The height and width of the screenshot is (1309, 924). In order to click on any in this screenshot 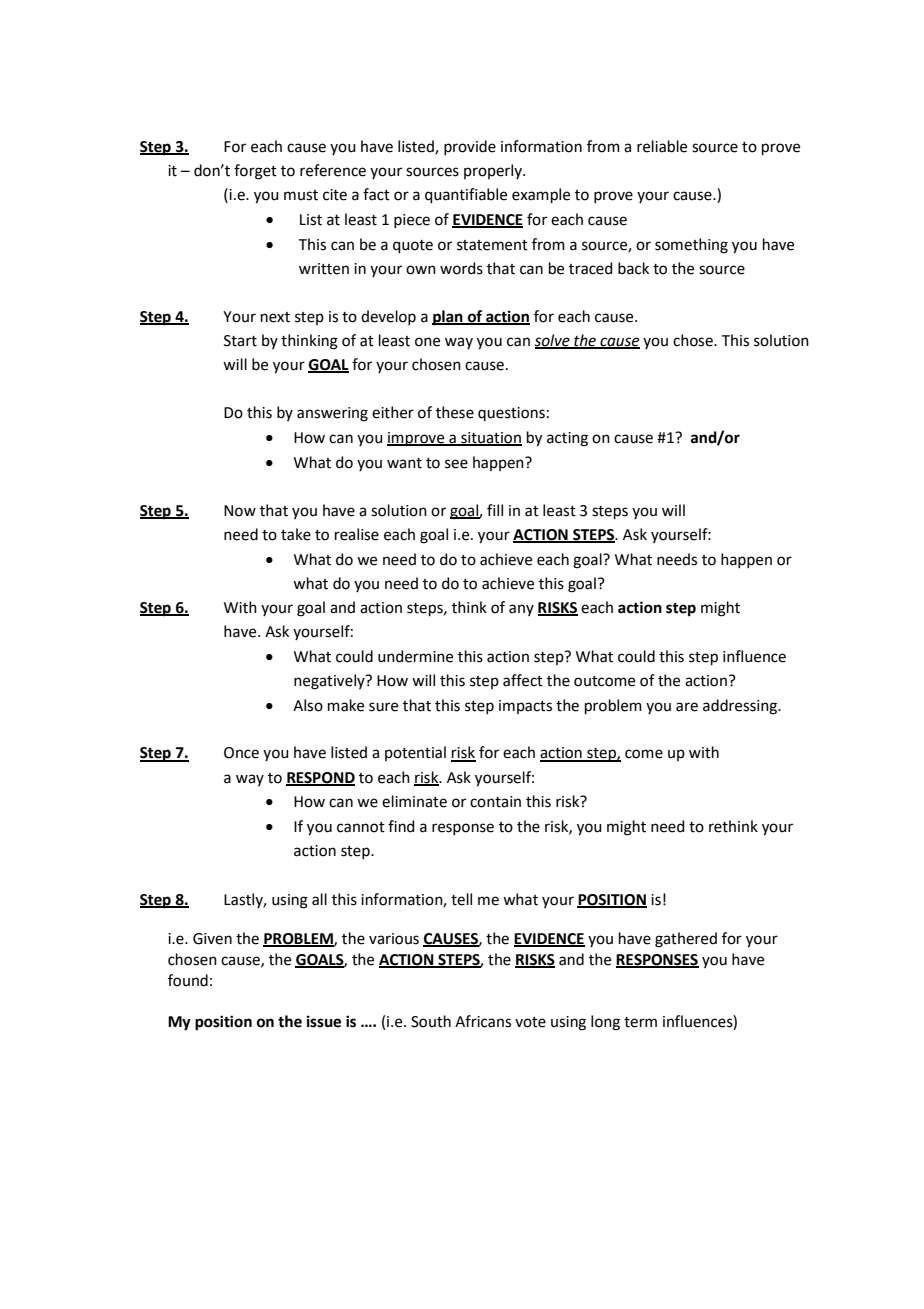, I will do `click(521, 610)`.
